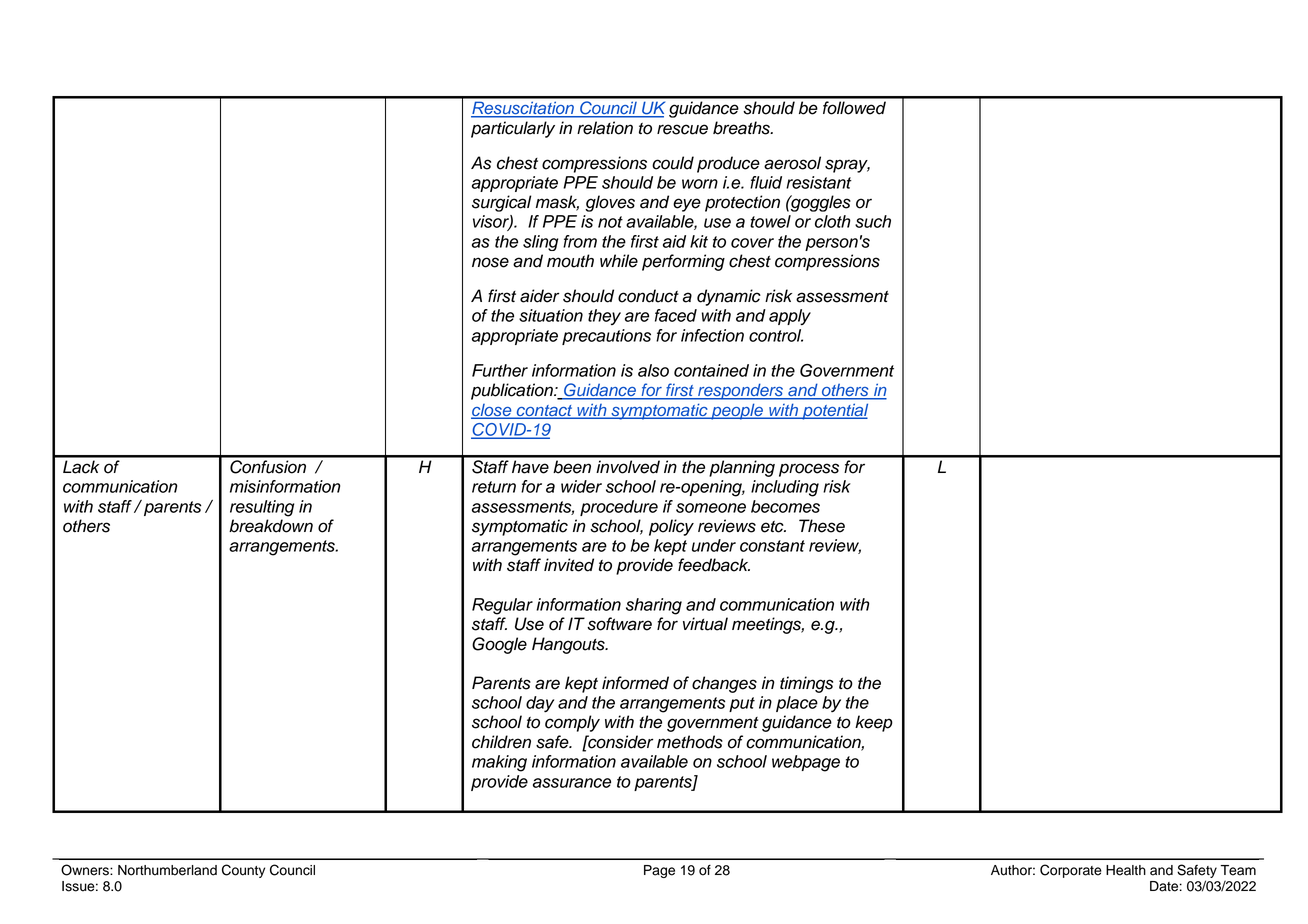 This page has width=1308, height=924. I want to click on procedure, so click(619, 508).
